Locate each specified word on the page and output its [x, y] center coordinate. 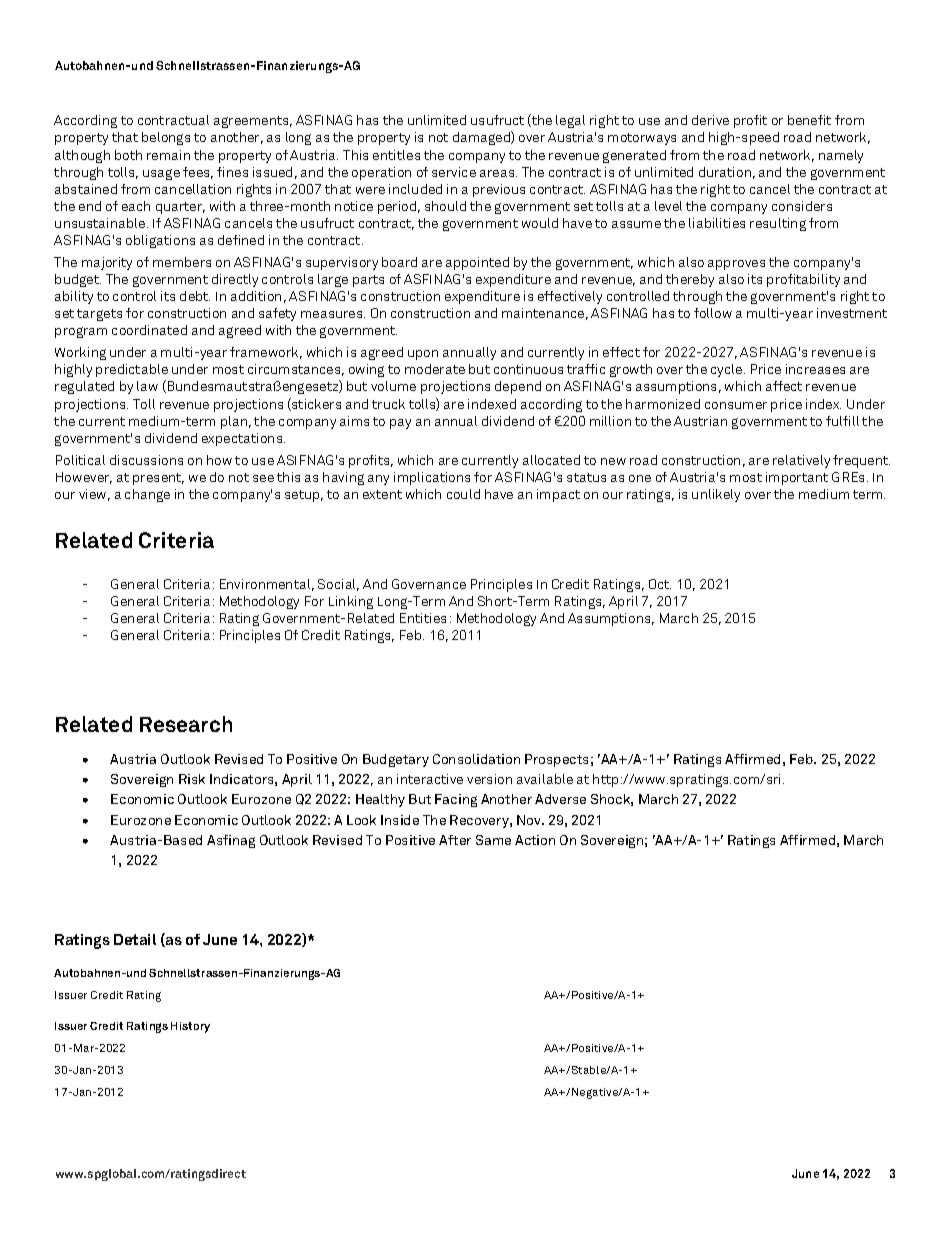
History [190, 1027]
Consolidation [476, 759]
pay [400, 424]
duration [725, 172]
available [545, 779]
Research [186, 724]
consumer [736, 405]
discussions [146, 460]
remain [168, 155]
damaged [482, 138]
